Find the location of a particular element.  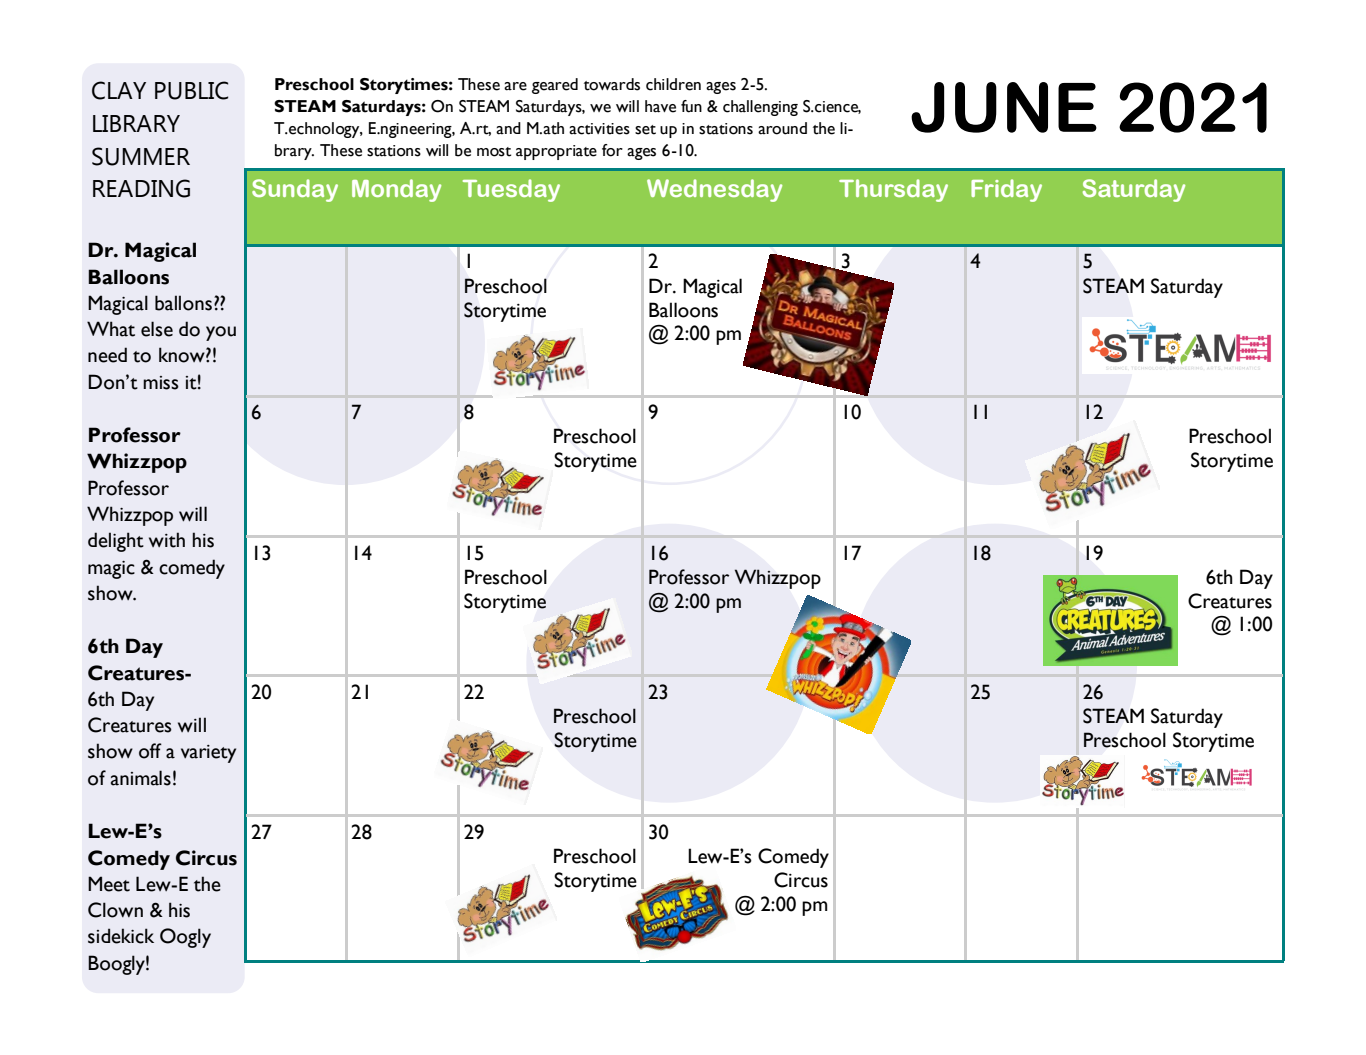

PUBLIC is located at coordinates (191, 90).
